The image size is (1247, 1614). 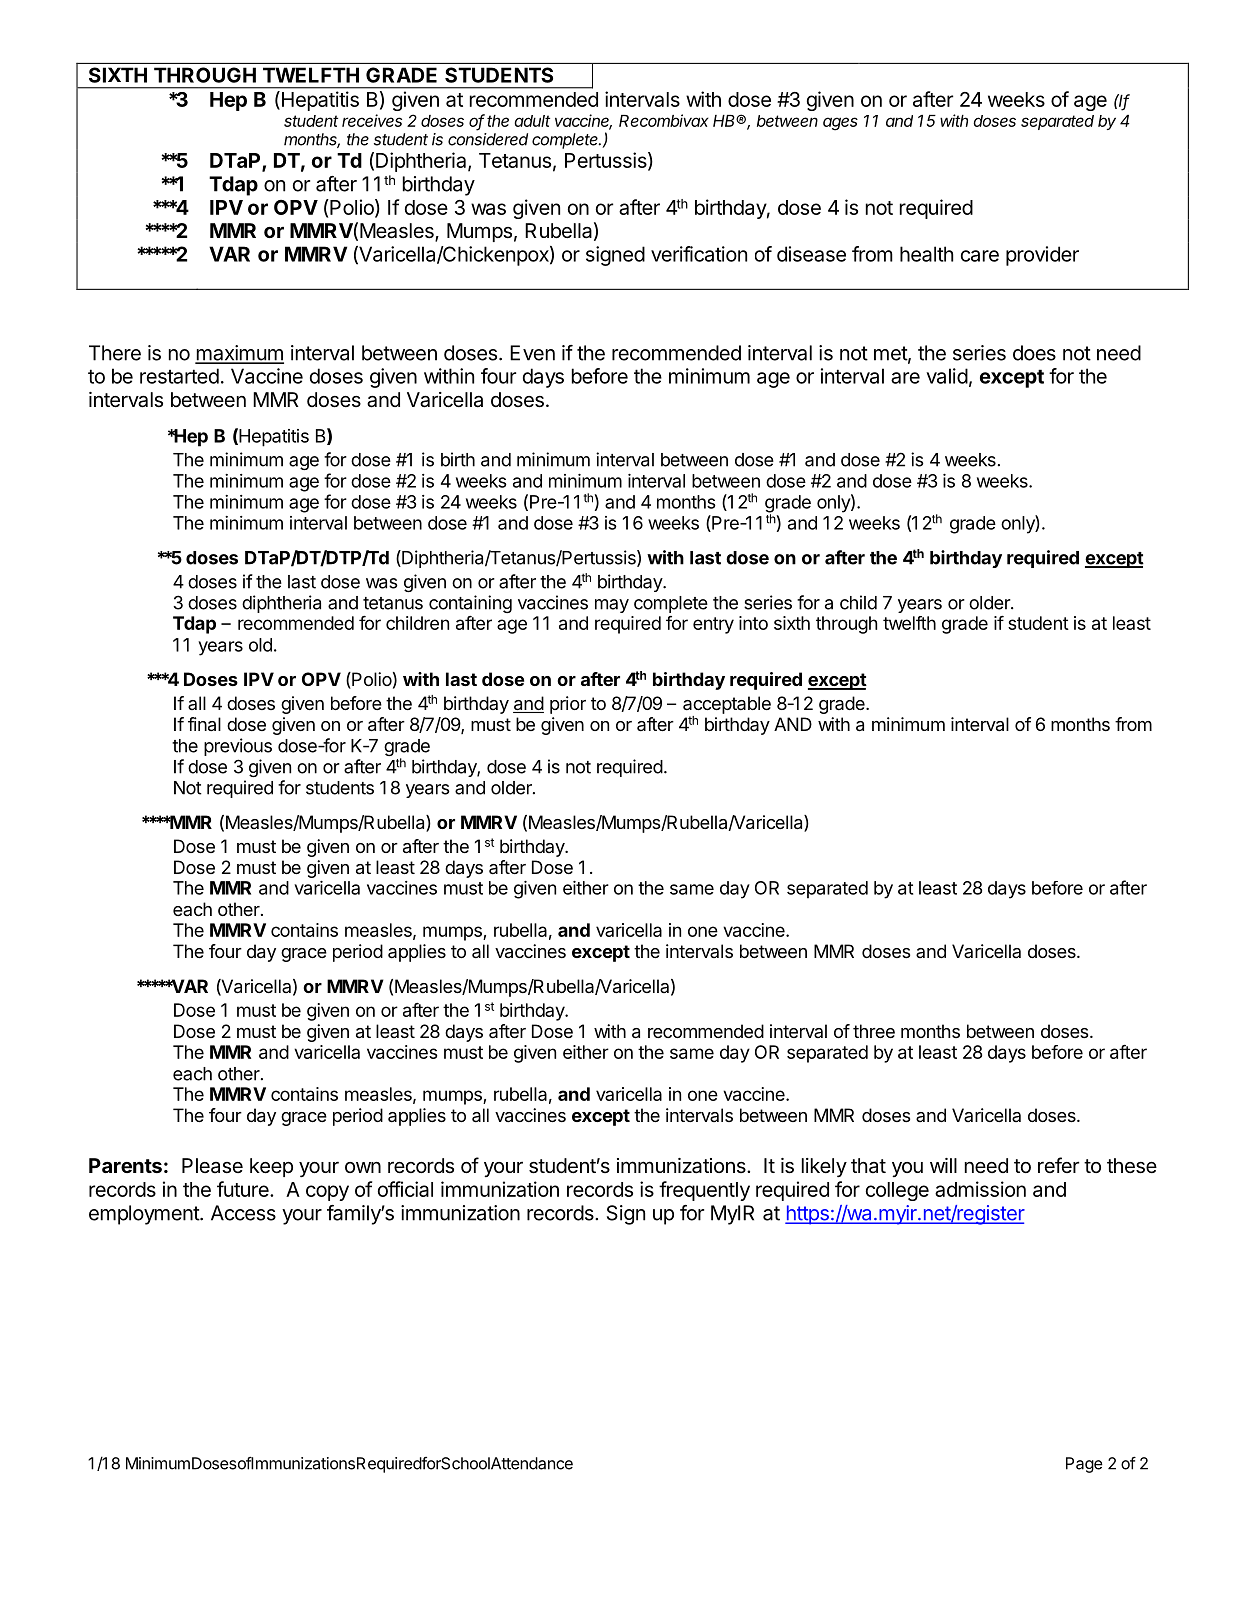 I want to click on Please, so click(x=212, y=1166).
